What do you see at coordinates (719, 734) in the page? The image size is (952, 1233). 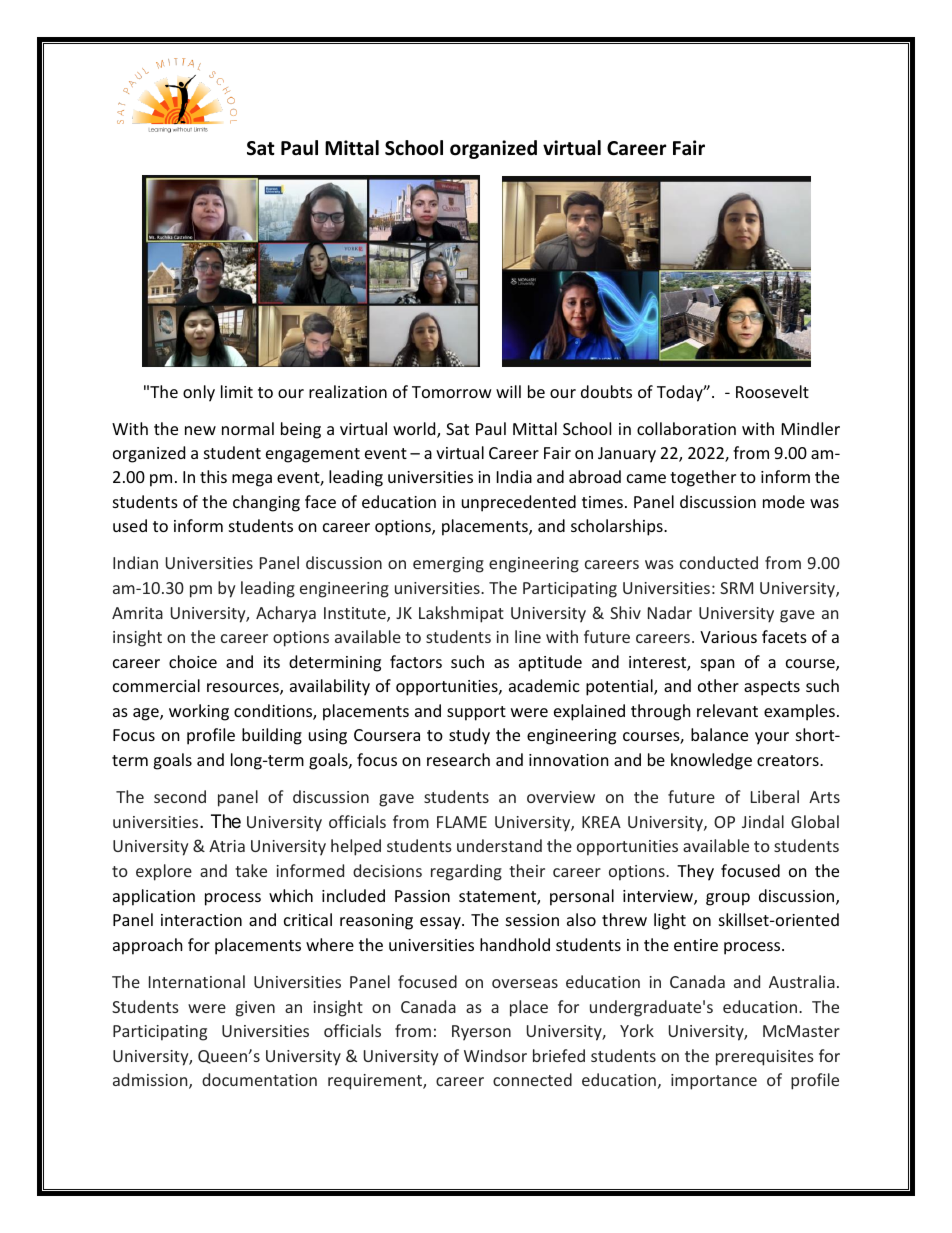 I see `balance` at bounding box center [719, 734].
